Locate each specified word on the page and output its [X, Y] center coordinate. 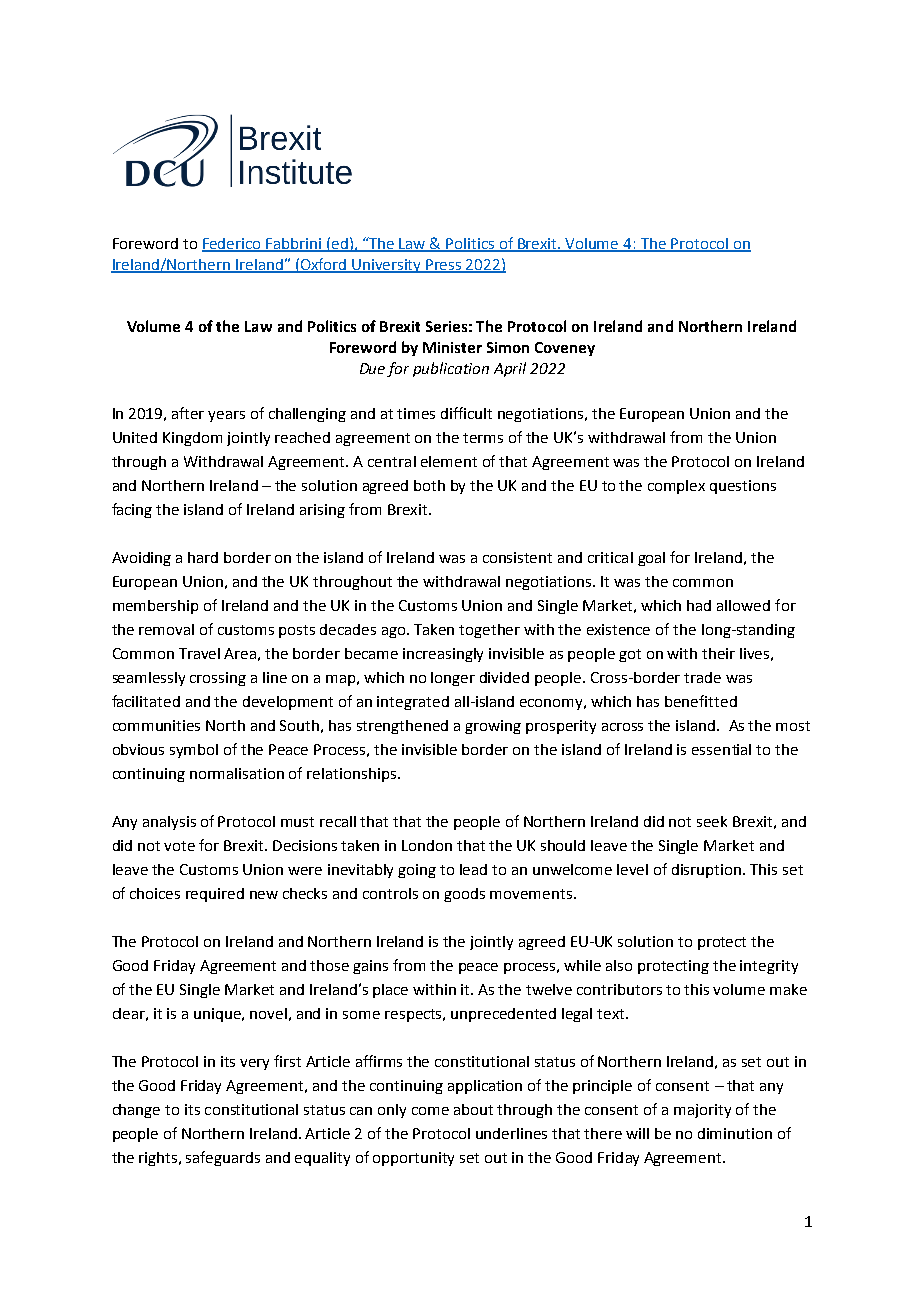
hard [203, 557]
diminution [735, 1133]
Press [444, 265]
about [473, 1109]
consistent [517, 557]
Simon [508, 347]
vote [179, 846]
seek [712, 821]
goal [651, 559]
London [427, 845]
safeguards [223, 1158]
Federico [232, 245]
